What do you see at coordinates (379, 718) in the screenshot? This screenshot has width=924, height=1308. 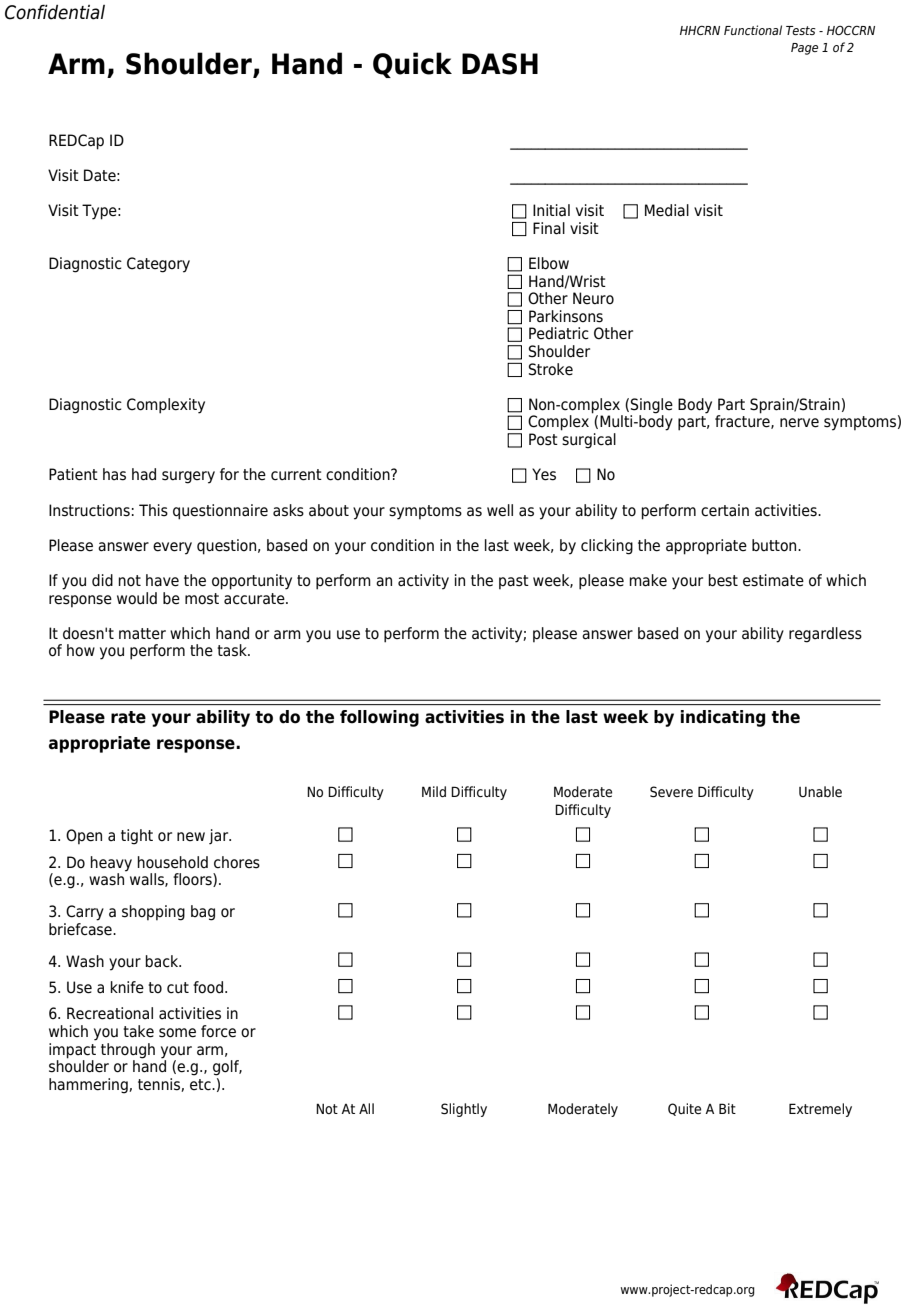 I see `following` at bounding box center [379, 718].
